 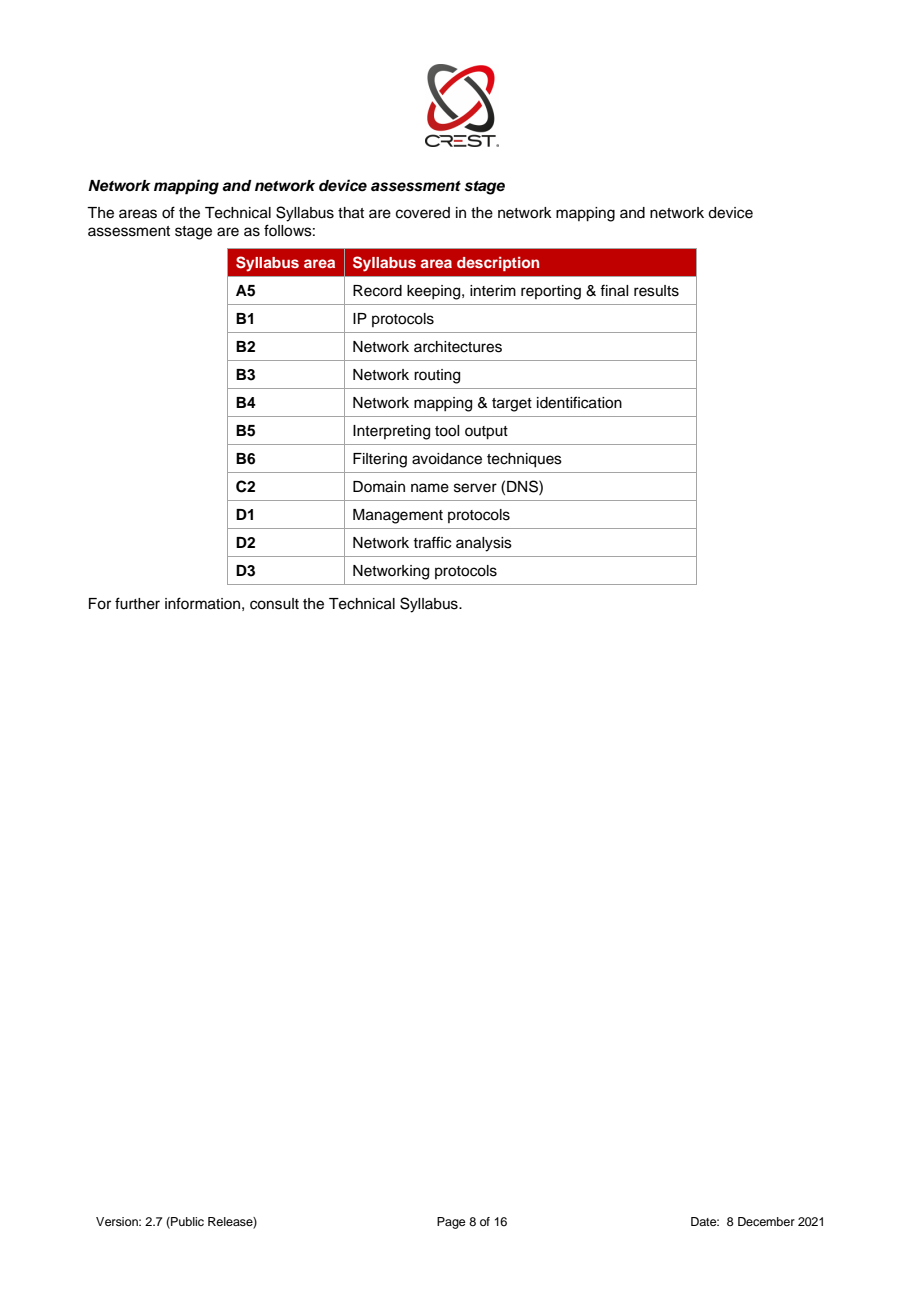 What do you see at coordinates (484, 544) in the screenshot?
I see `analysis` at bounding box center [484, 544].
